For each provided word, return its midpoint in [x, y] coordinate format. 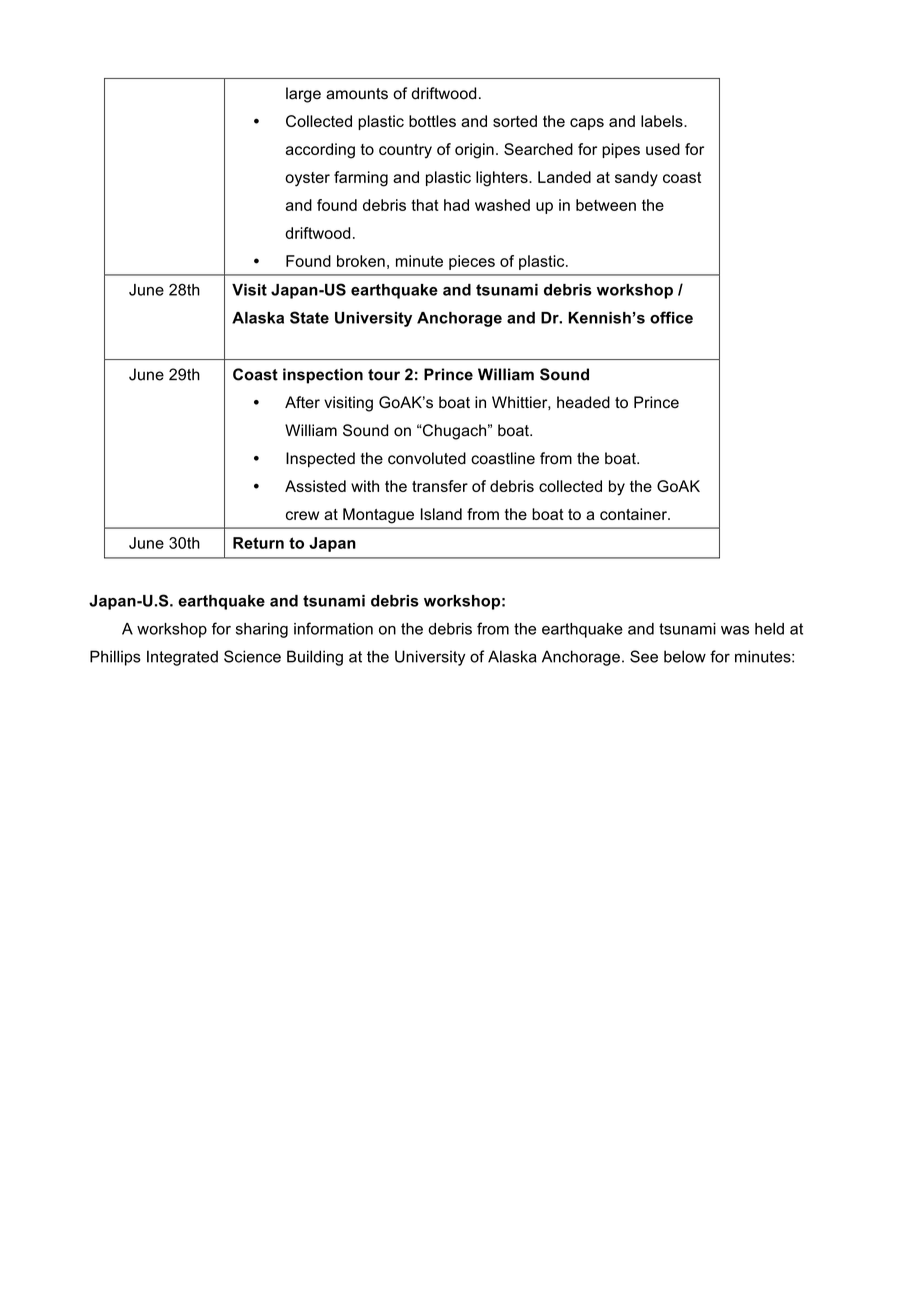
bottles [432, 121]
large [303, 95]
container [634, 514]
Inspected [320, 460]
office [671, 317]
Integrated [182, 658]
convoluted [427, 458]
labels [663, 121]
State [309, 317]
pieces [472, 262]
